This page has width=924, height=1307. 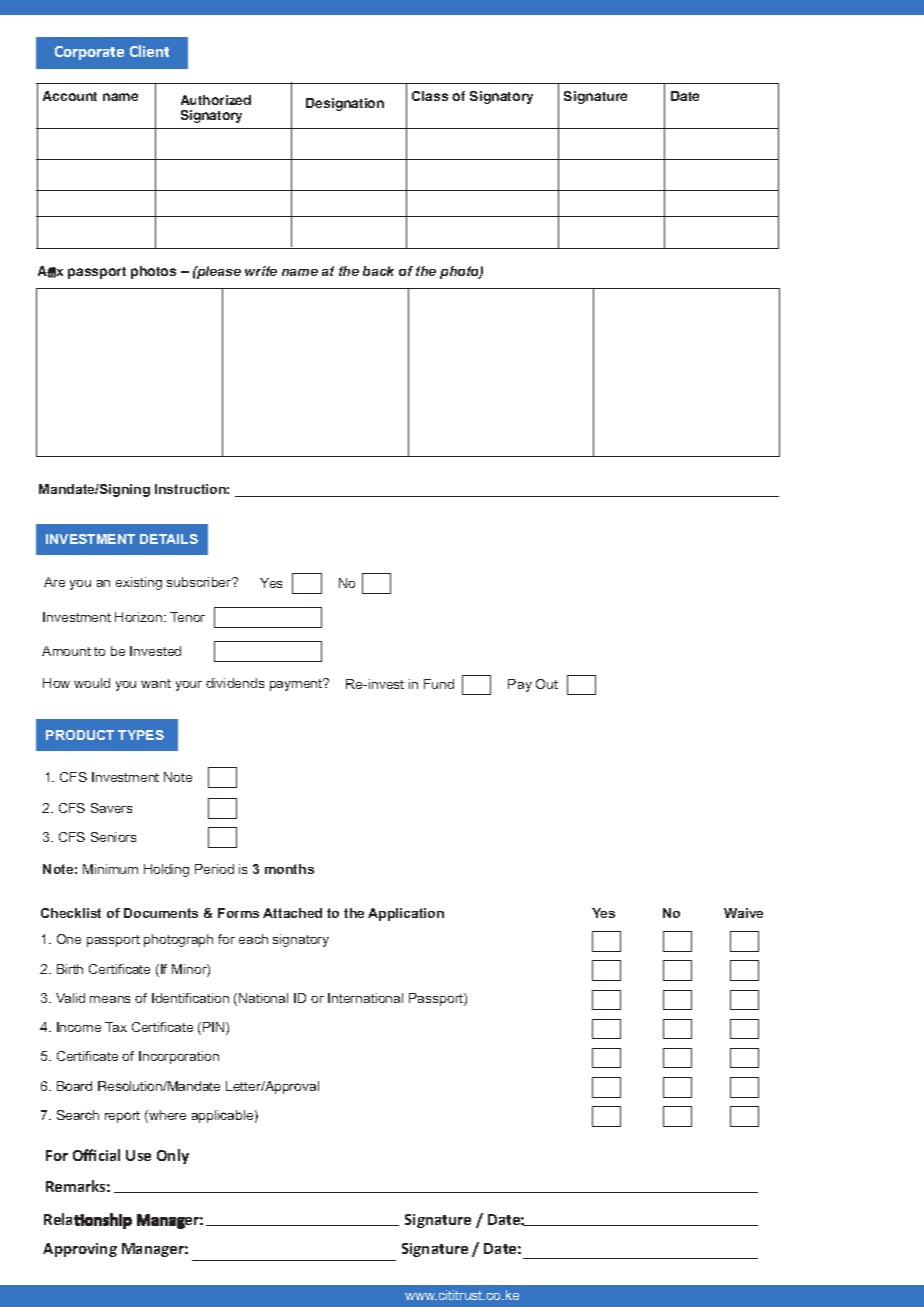 I want to click on Out, so click(x=547, y=684).
